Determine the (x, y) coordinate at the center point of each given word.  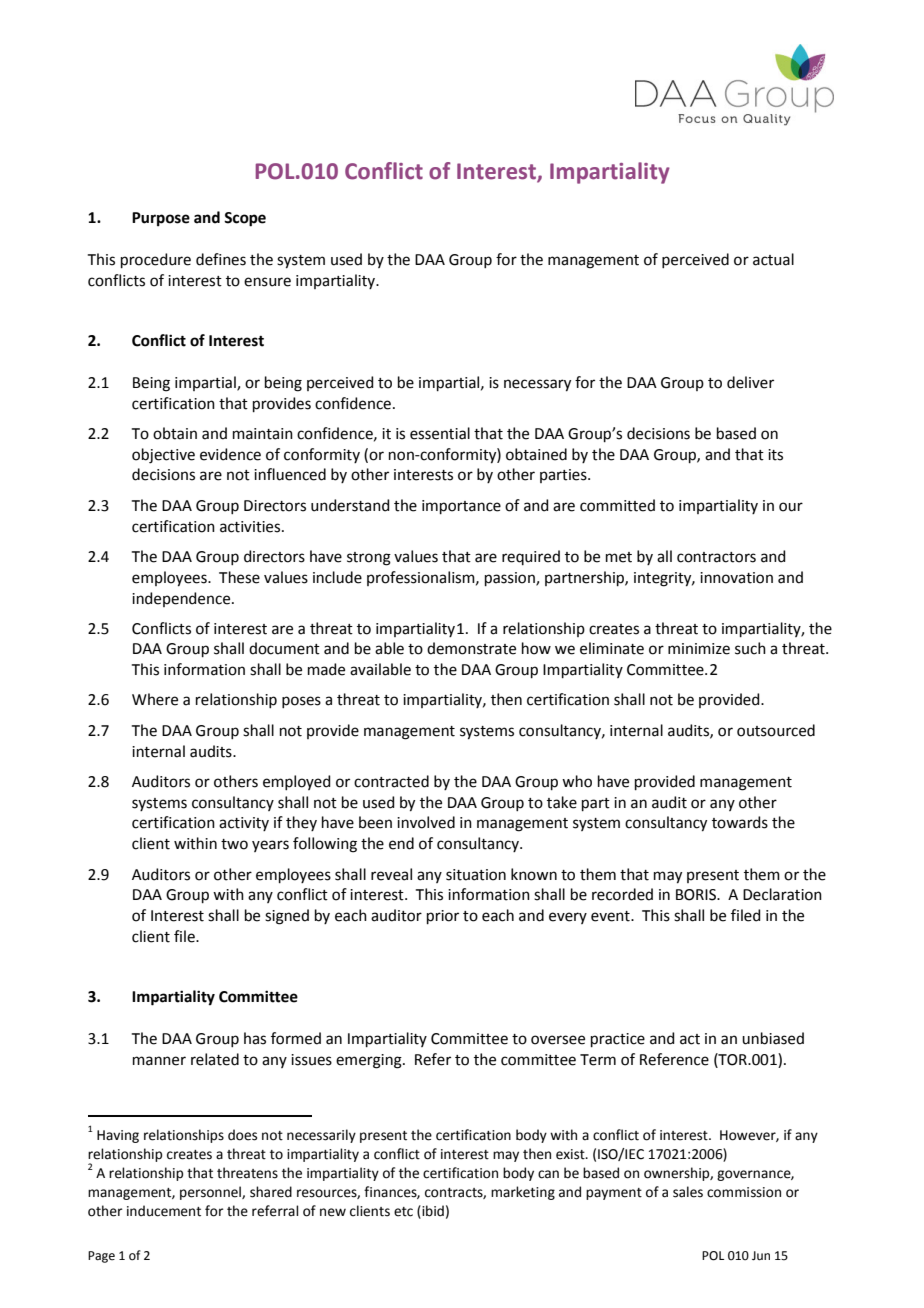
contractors (716, 557)
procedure (156, 260)
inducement (164, 1211)
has (255, 1038)
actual (773, 259)
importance (461, 507)
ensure (267, 282)
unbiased (773, 1038)
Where (155, 699)
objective (163, 456)
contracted (391, 781)
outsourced (776, 730)
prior (443, 917)
